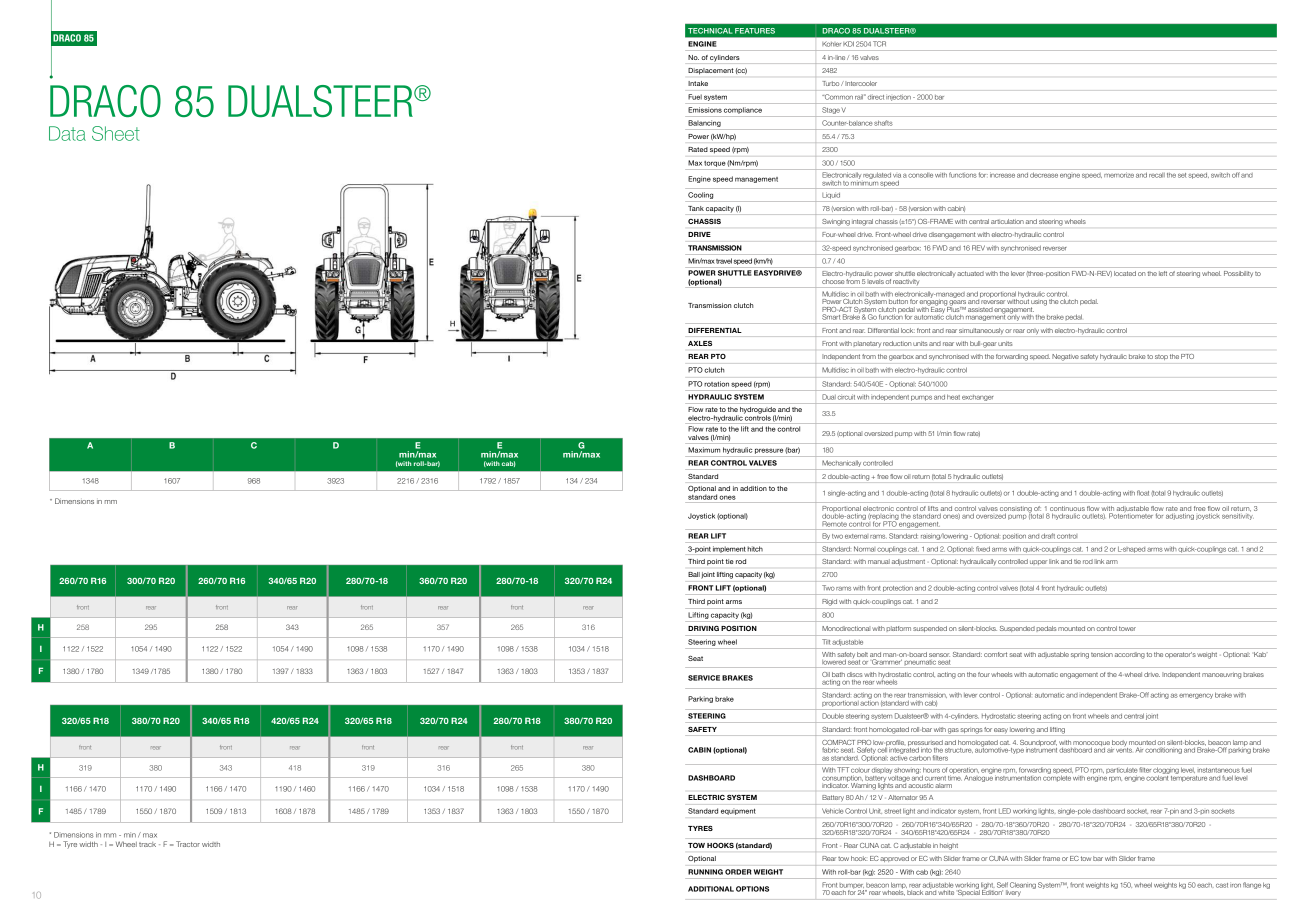 The image size is (1308, 924). What do you see at coordinates (1007, 221) in the screenshot?
I see `articulation` at bounding box center [1007, 221].
